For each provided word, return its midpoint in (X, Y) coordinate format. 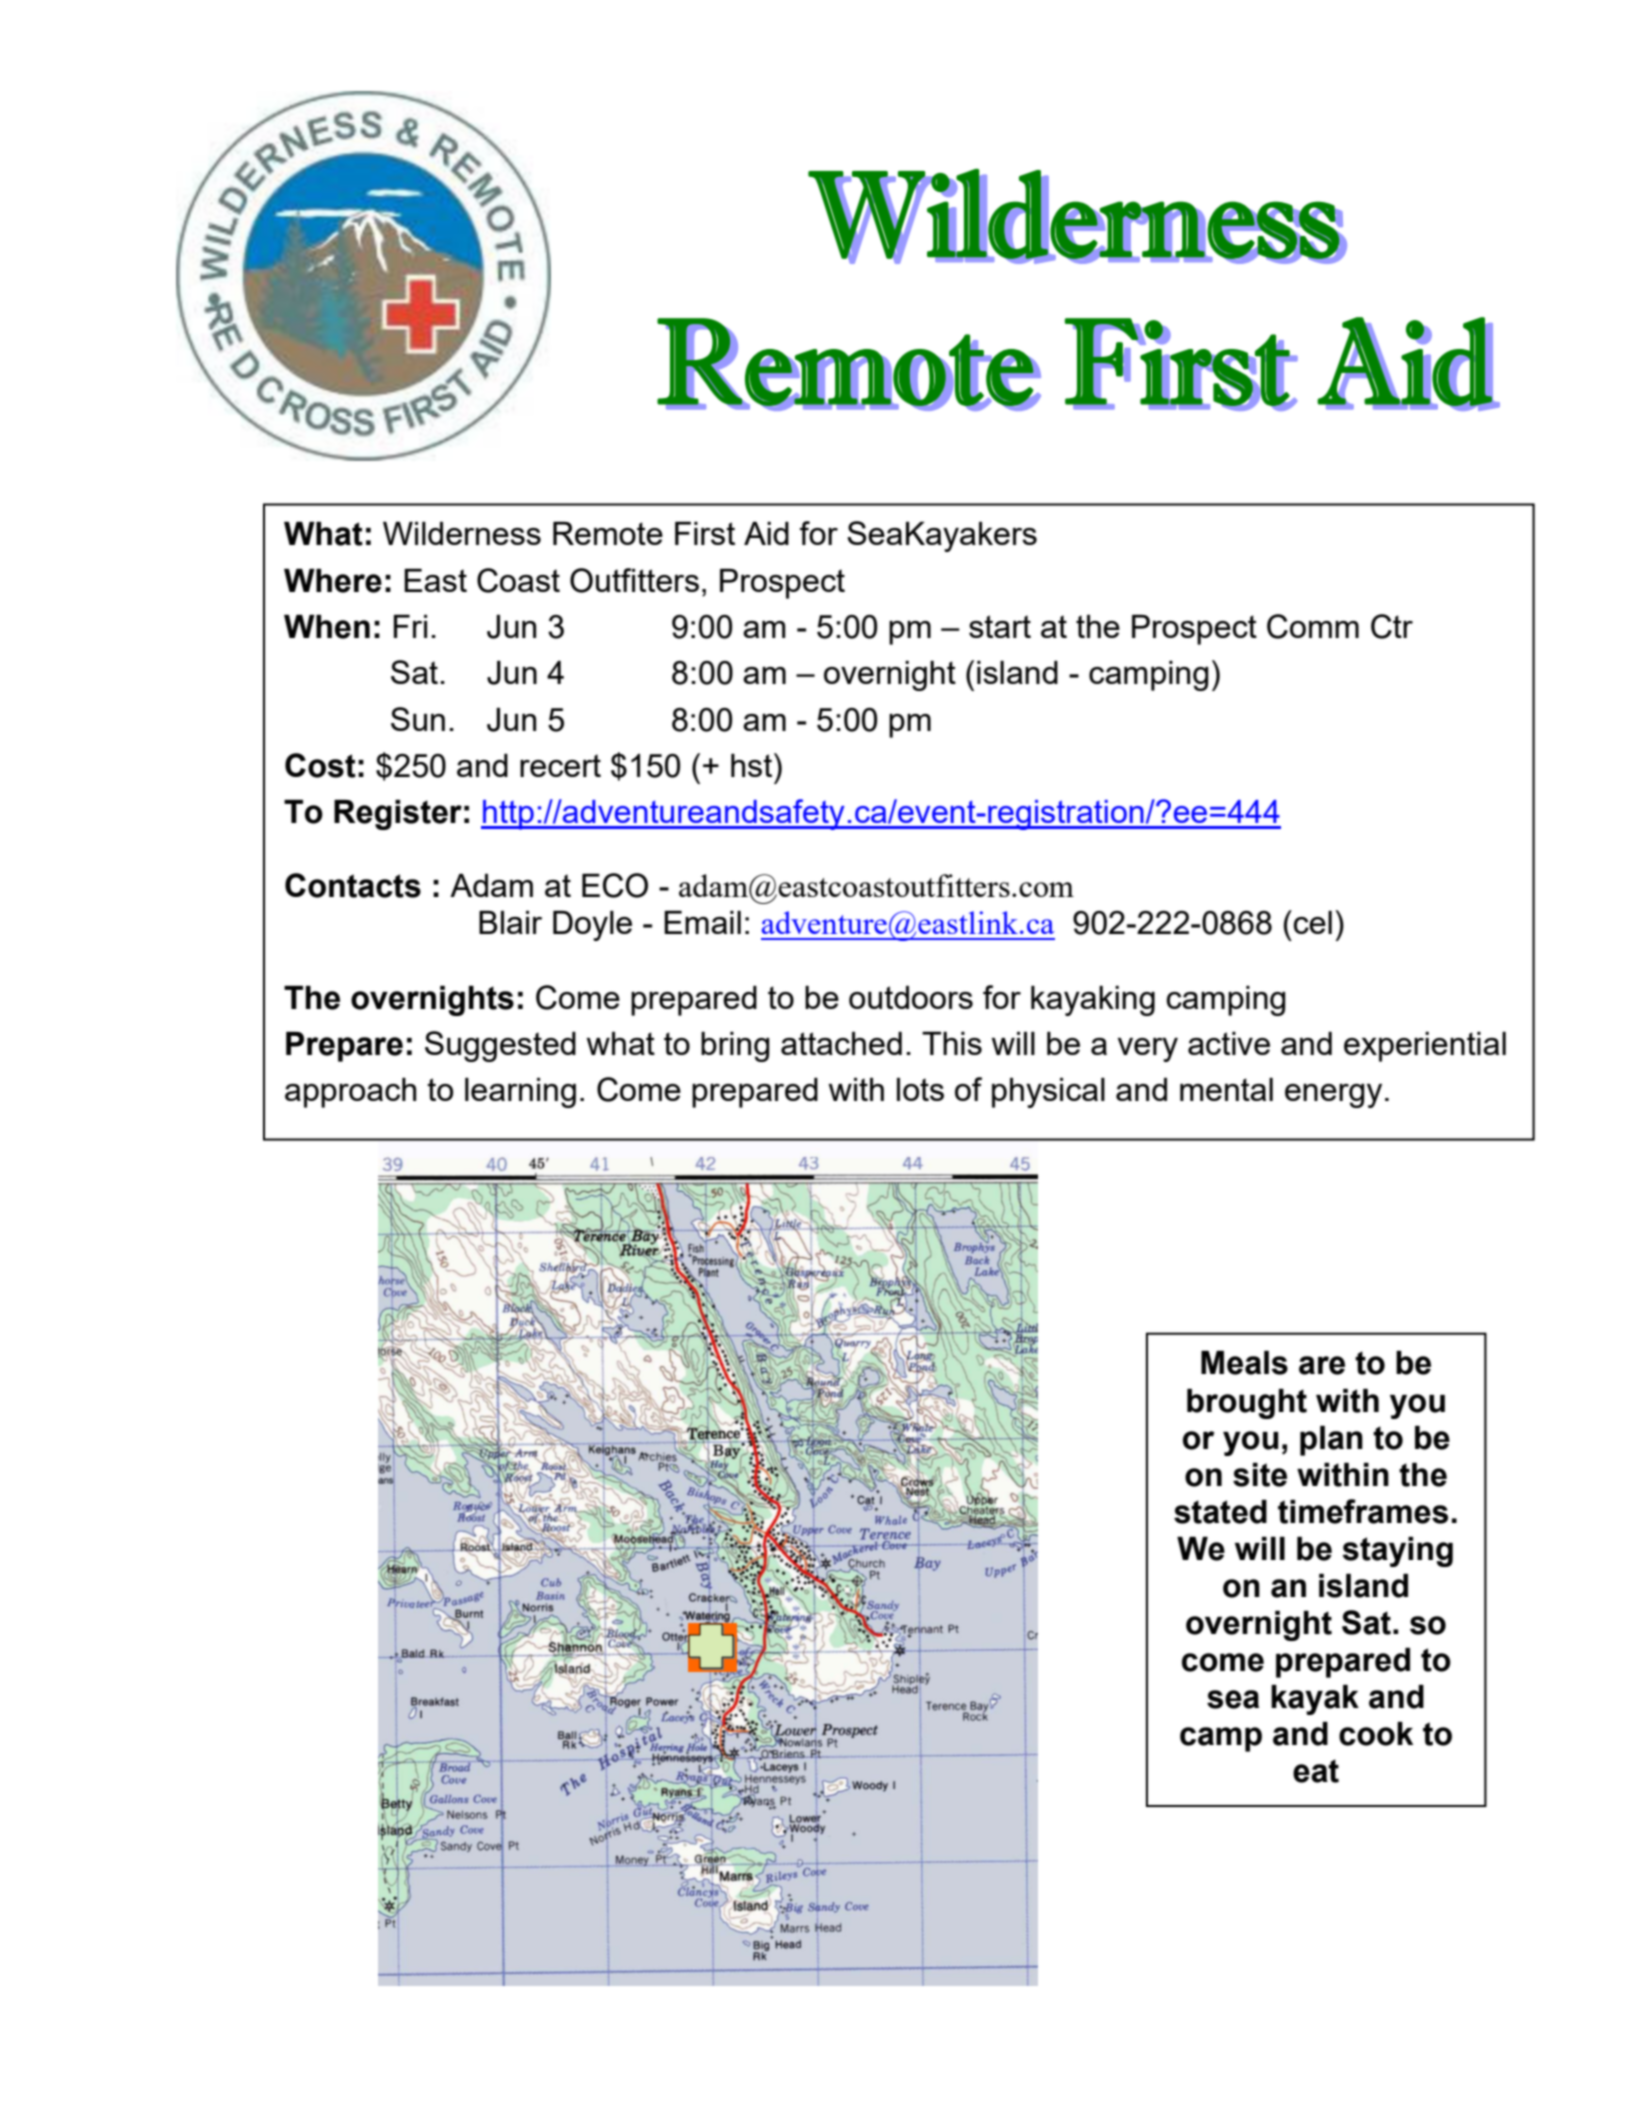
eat (1316, 1771)
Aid (766, 533)
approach (350, 1093)
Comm (1313, 626)
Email (702, 922)
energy (1333, 1096)
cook (1376, 1734)
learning (520, 1093)
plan (1331, 1441)
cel (1312, 922)
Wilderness (462, 533)
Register (398, 815)
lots (920, 1089)
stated (1220, 1512)
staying (1397, 1552)
